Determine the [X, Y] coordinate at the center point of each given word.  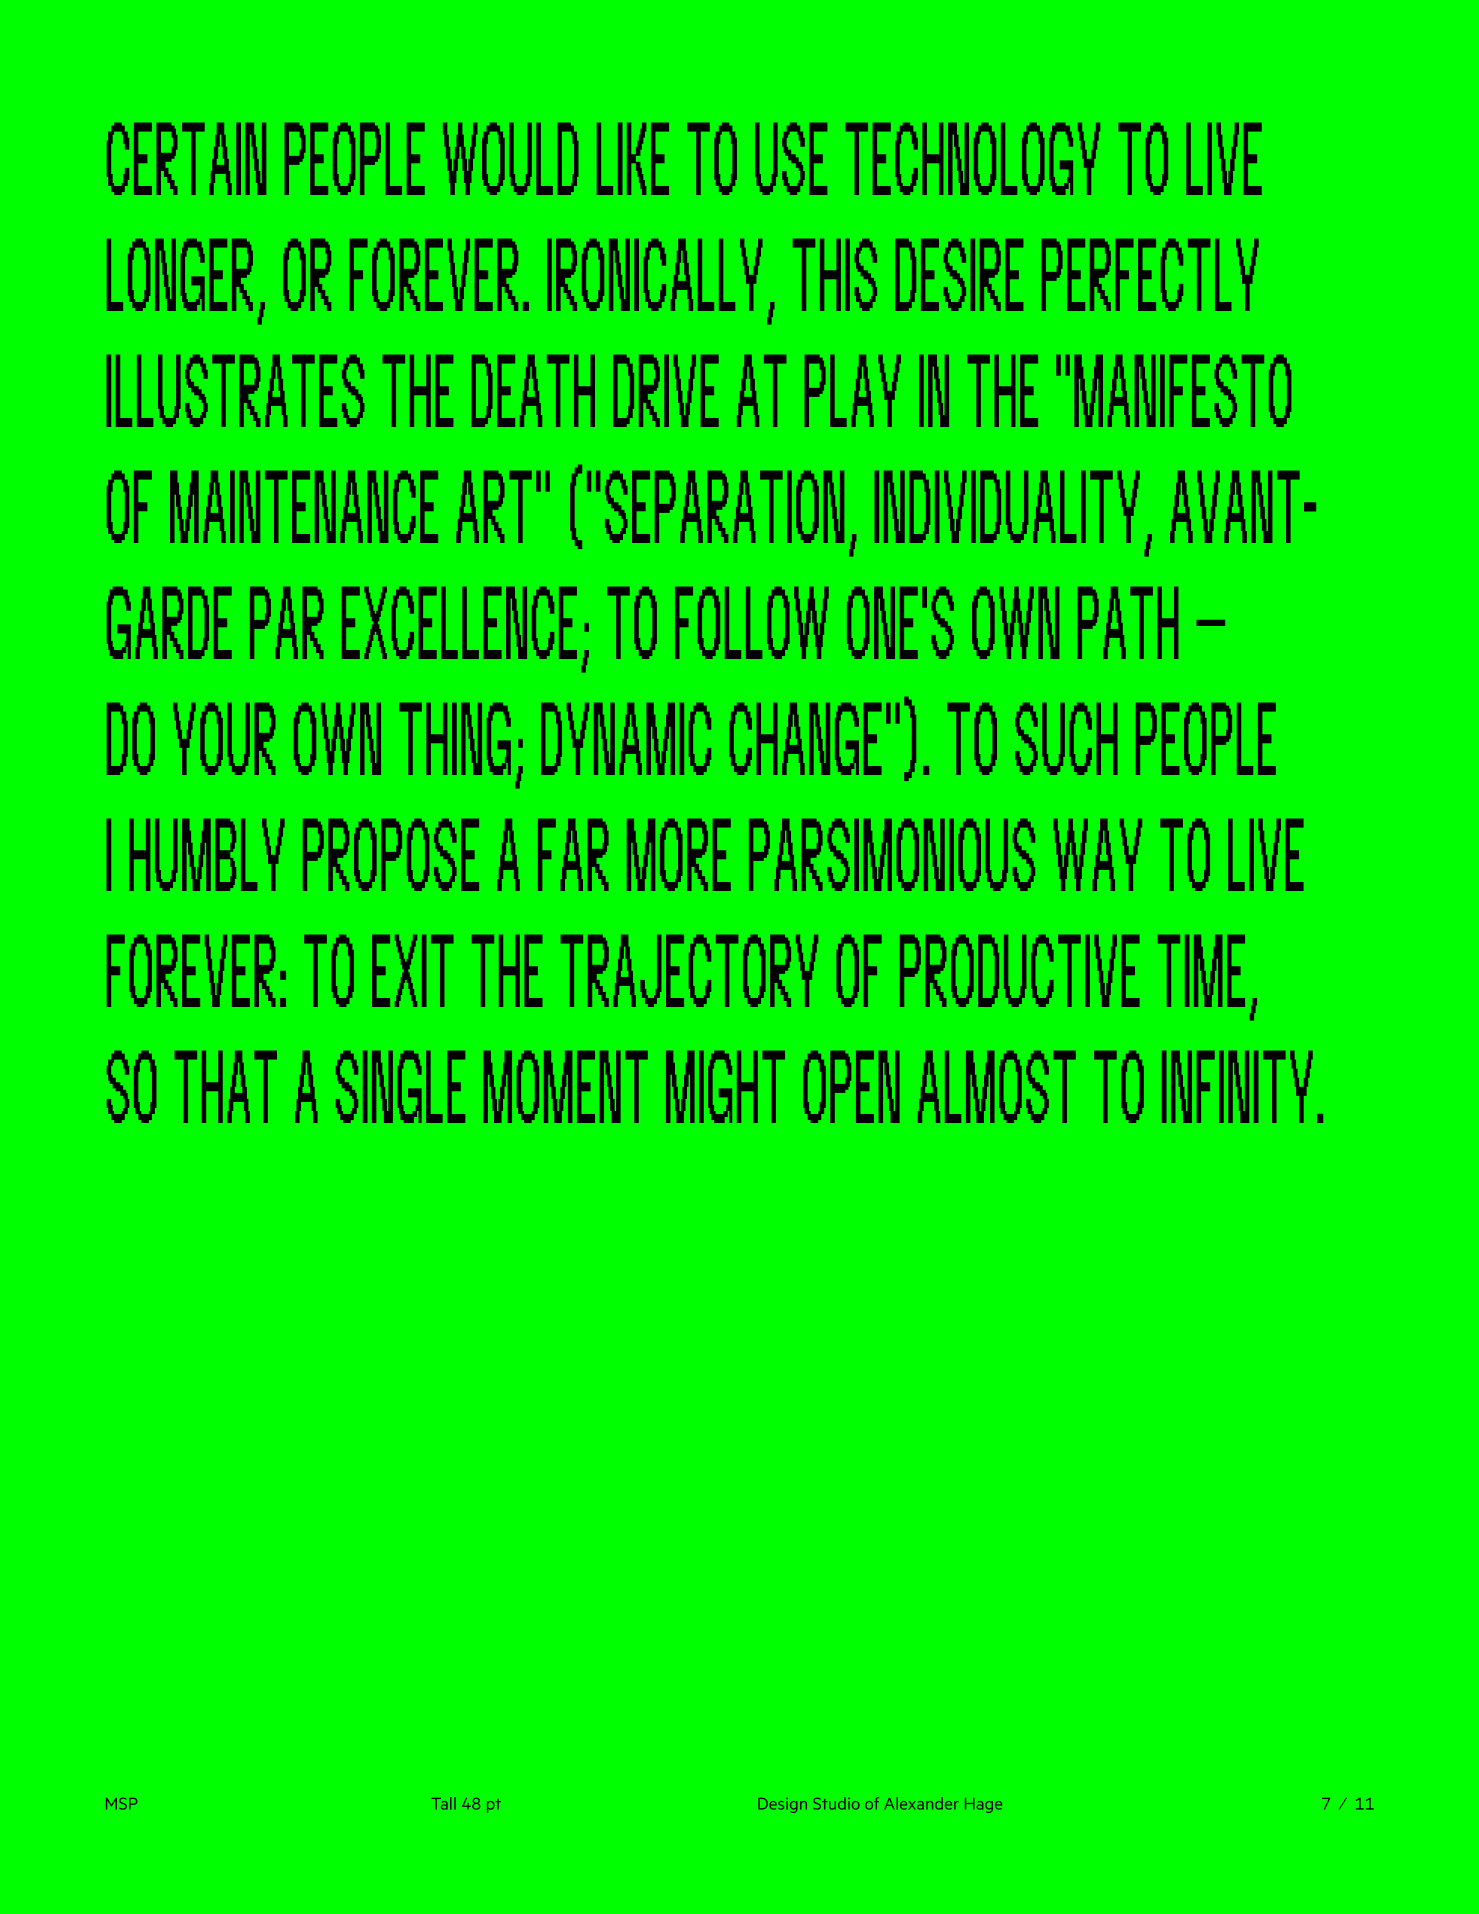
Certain [186, 159]
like [633, 159]
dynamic [626, 739]
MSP [121, 1804]
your [224, 739]
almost [997, 1087]
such [1066, 739]
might [725, 1087]
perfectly [1150, 275]
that [226, 1087]
